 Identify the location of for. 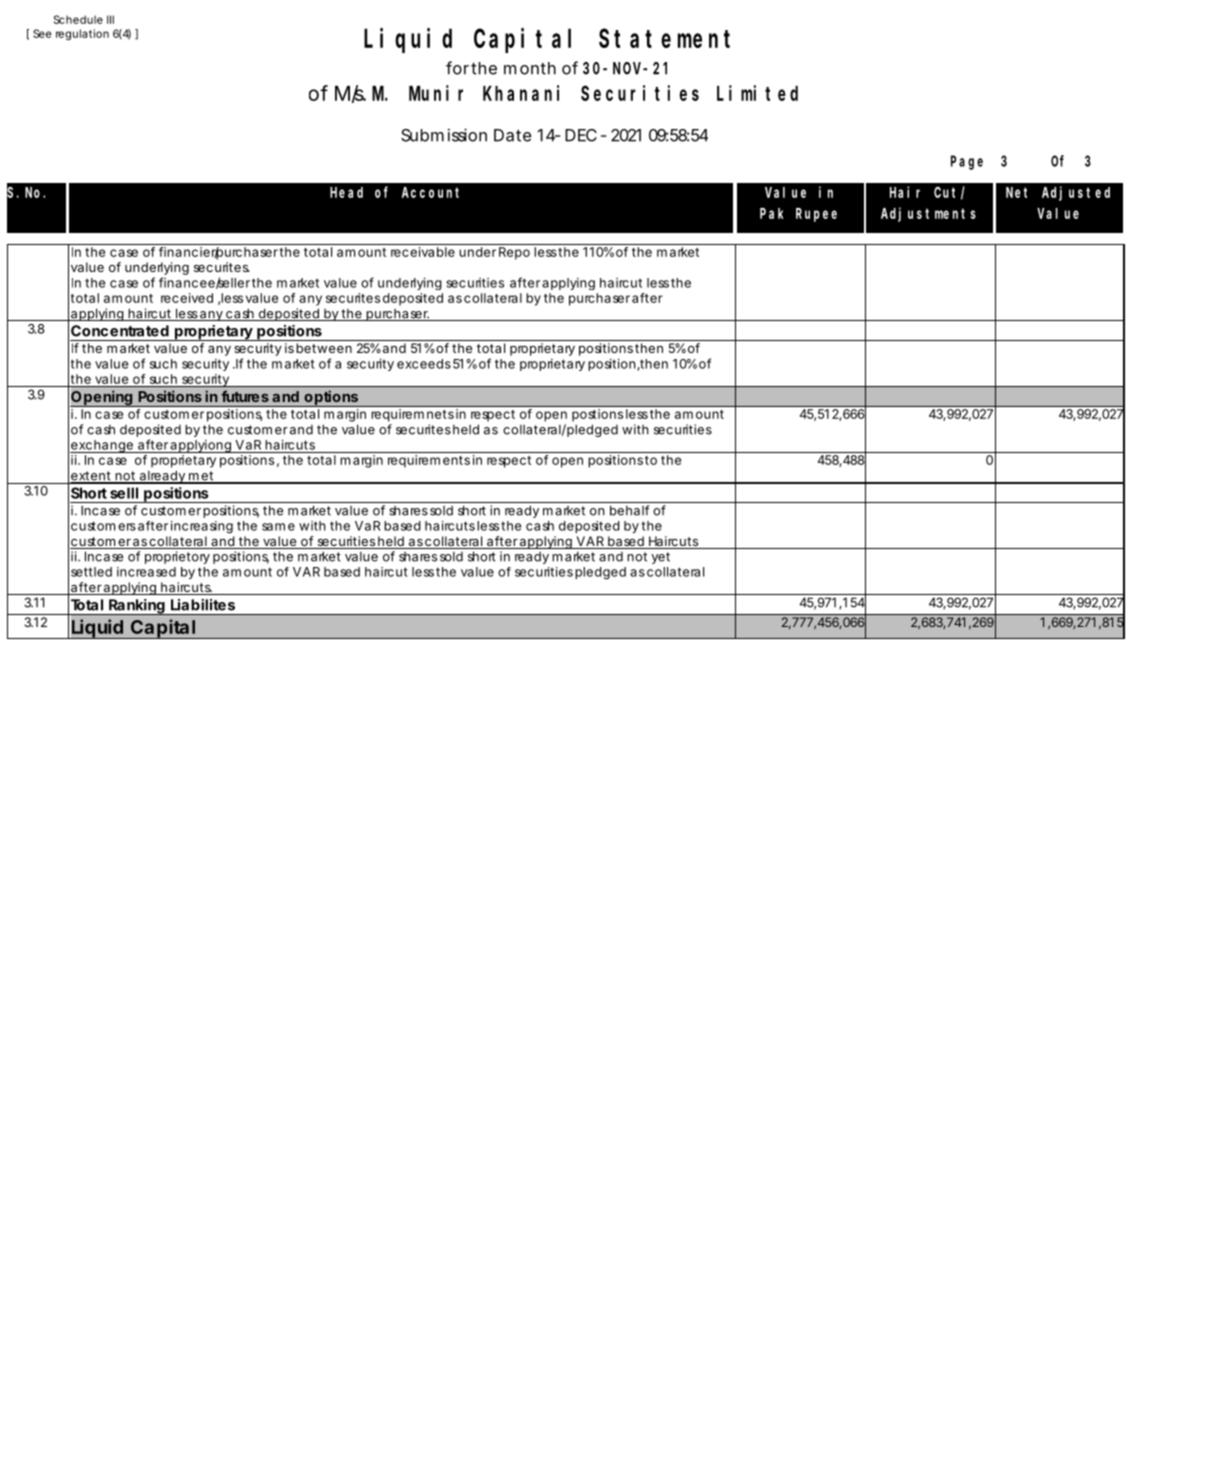
(457, 68).
